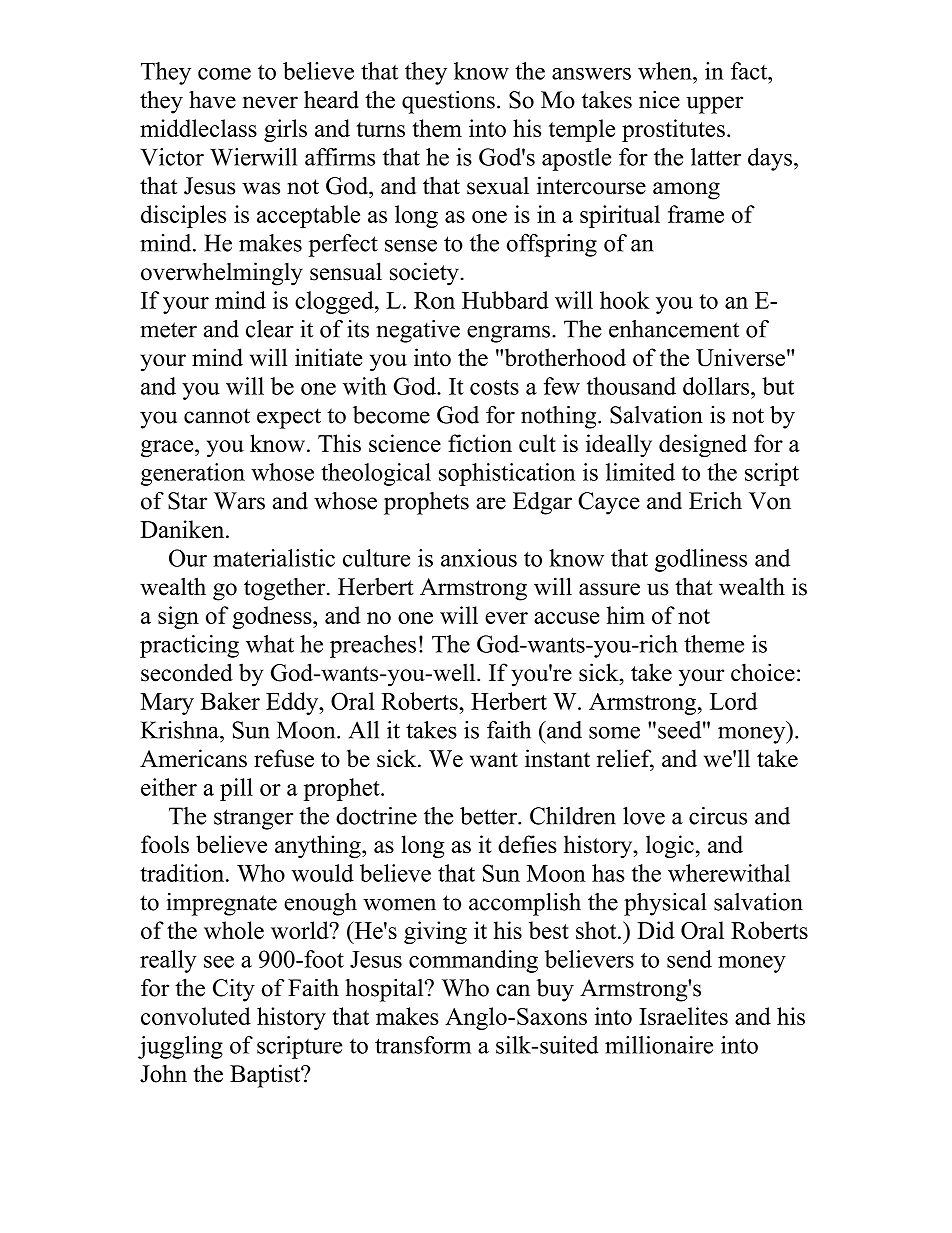  What do you see at coordinates (508, 334) in the document?
I see `engrams` at bounding box center [508, 334].
